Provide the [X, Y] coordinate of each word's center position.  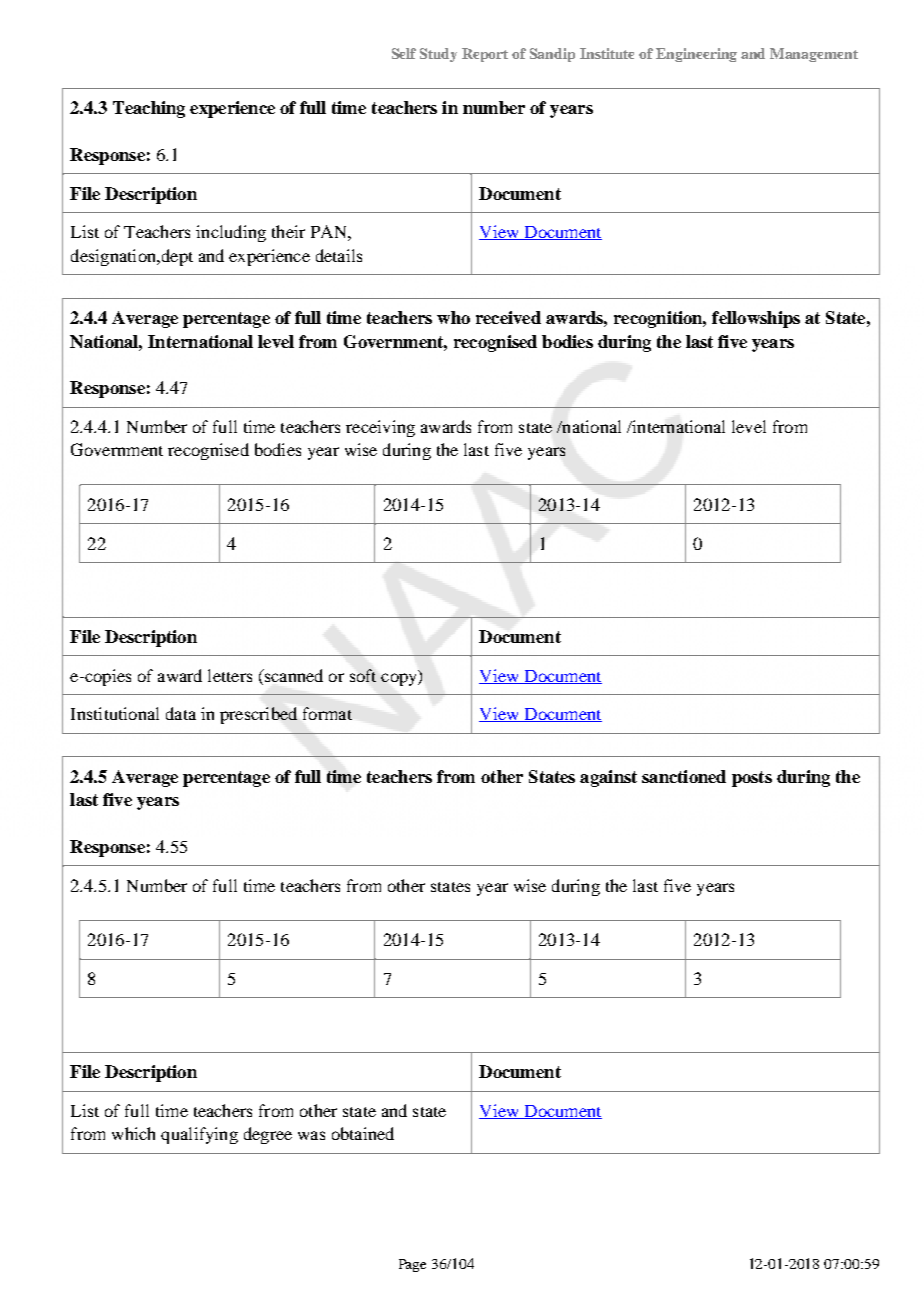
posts [752, 779]
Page [412, 1265]
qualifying [199, 1135]
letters [230, 675]
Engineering [696, 55]
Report [485, 55]
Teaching [149, 109]
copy [400, 679]
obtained [363, 1133]
